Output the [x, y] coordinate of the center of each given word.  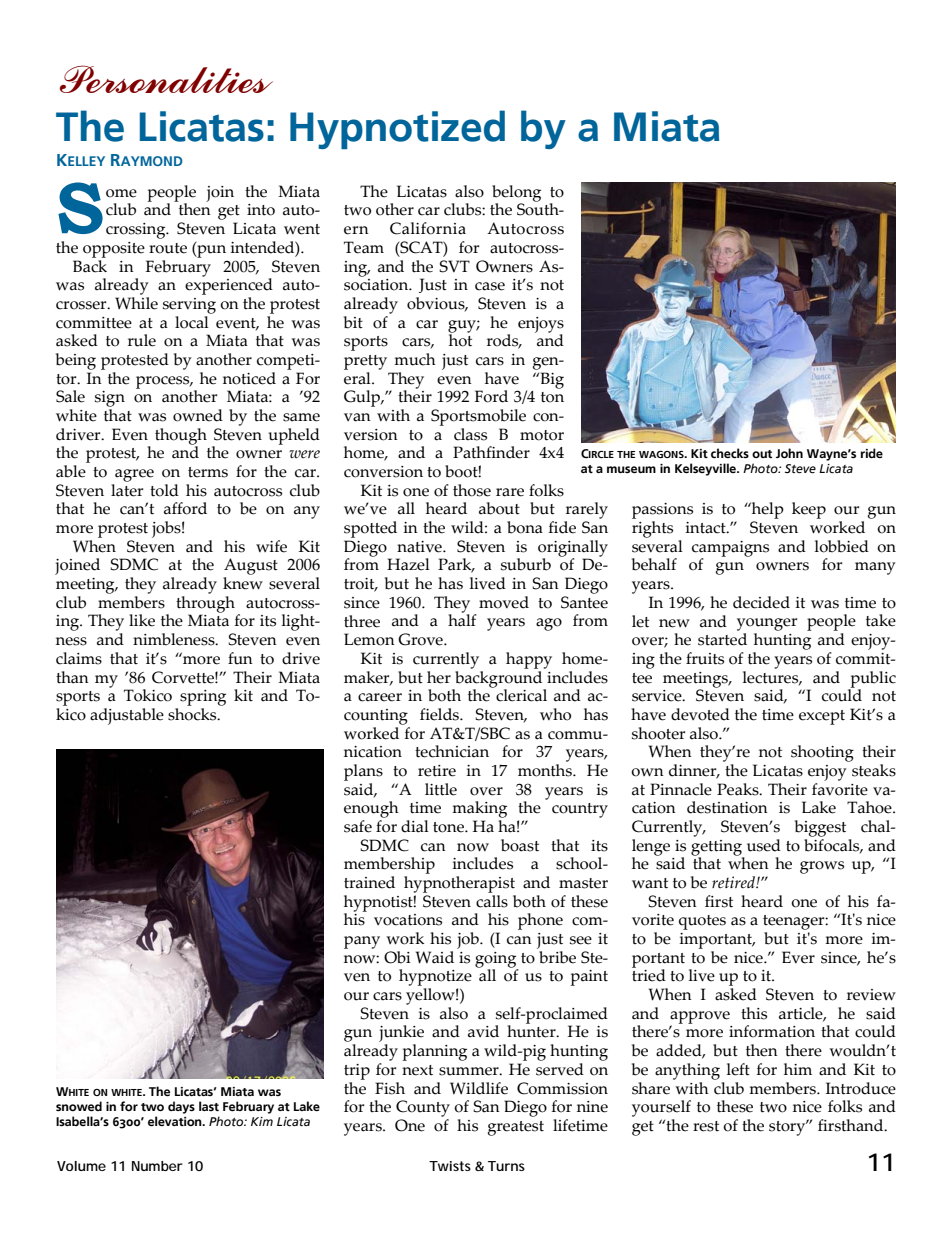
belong [516, 194]
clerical [520, 694]
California [428, 228]
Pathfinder [491, 452]
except [822, 717]
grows [822, 867]
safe [358, 826]
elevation [176, 1121]
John [789, 453]
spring [203, 698]
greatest [516, 1128]
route [168, 248]
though [181, 437]
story [788, 1128]
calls [492, 900]
